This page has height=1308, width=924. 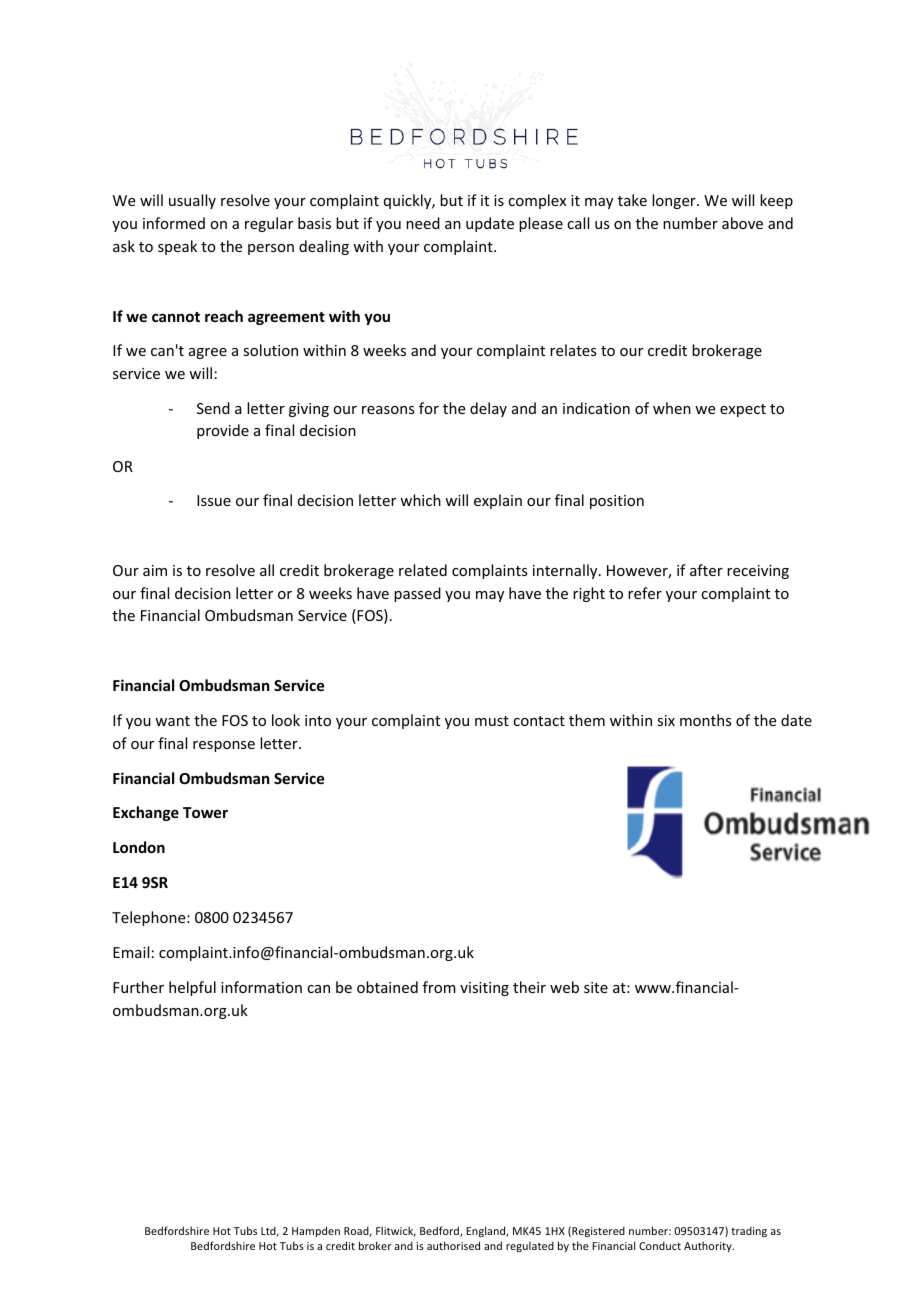 I want to click on site, so click(x=596, y=987).
